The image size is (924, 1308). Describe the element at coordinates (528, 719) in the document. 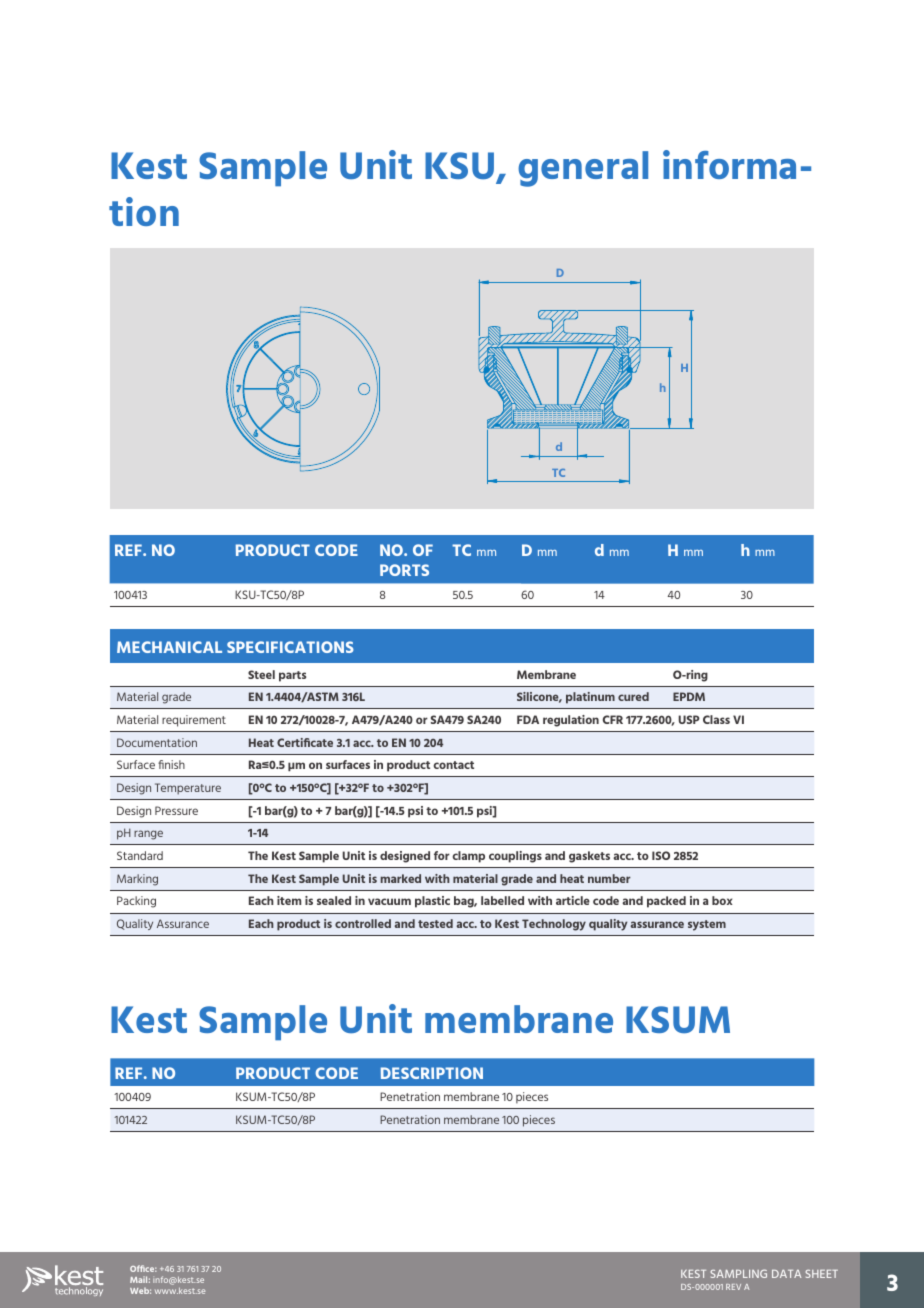

I see `FDA` at that location.
